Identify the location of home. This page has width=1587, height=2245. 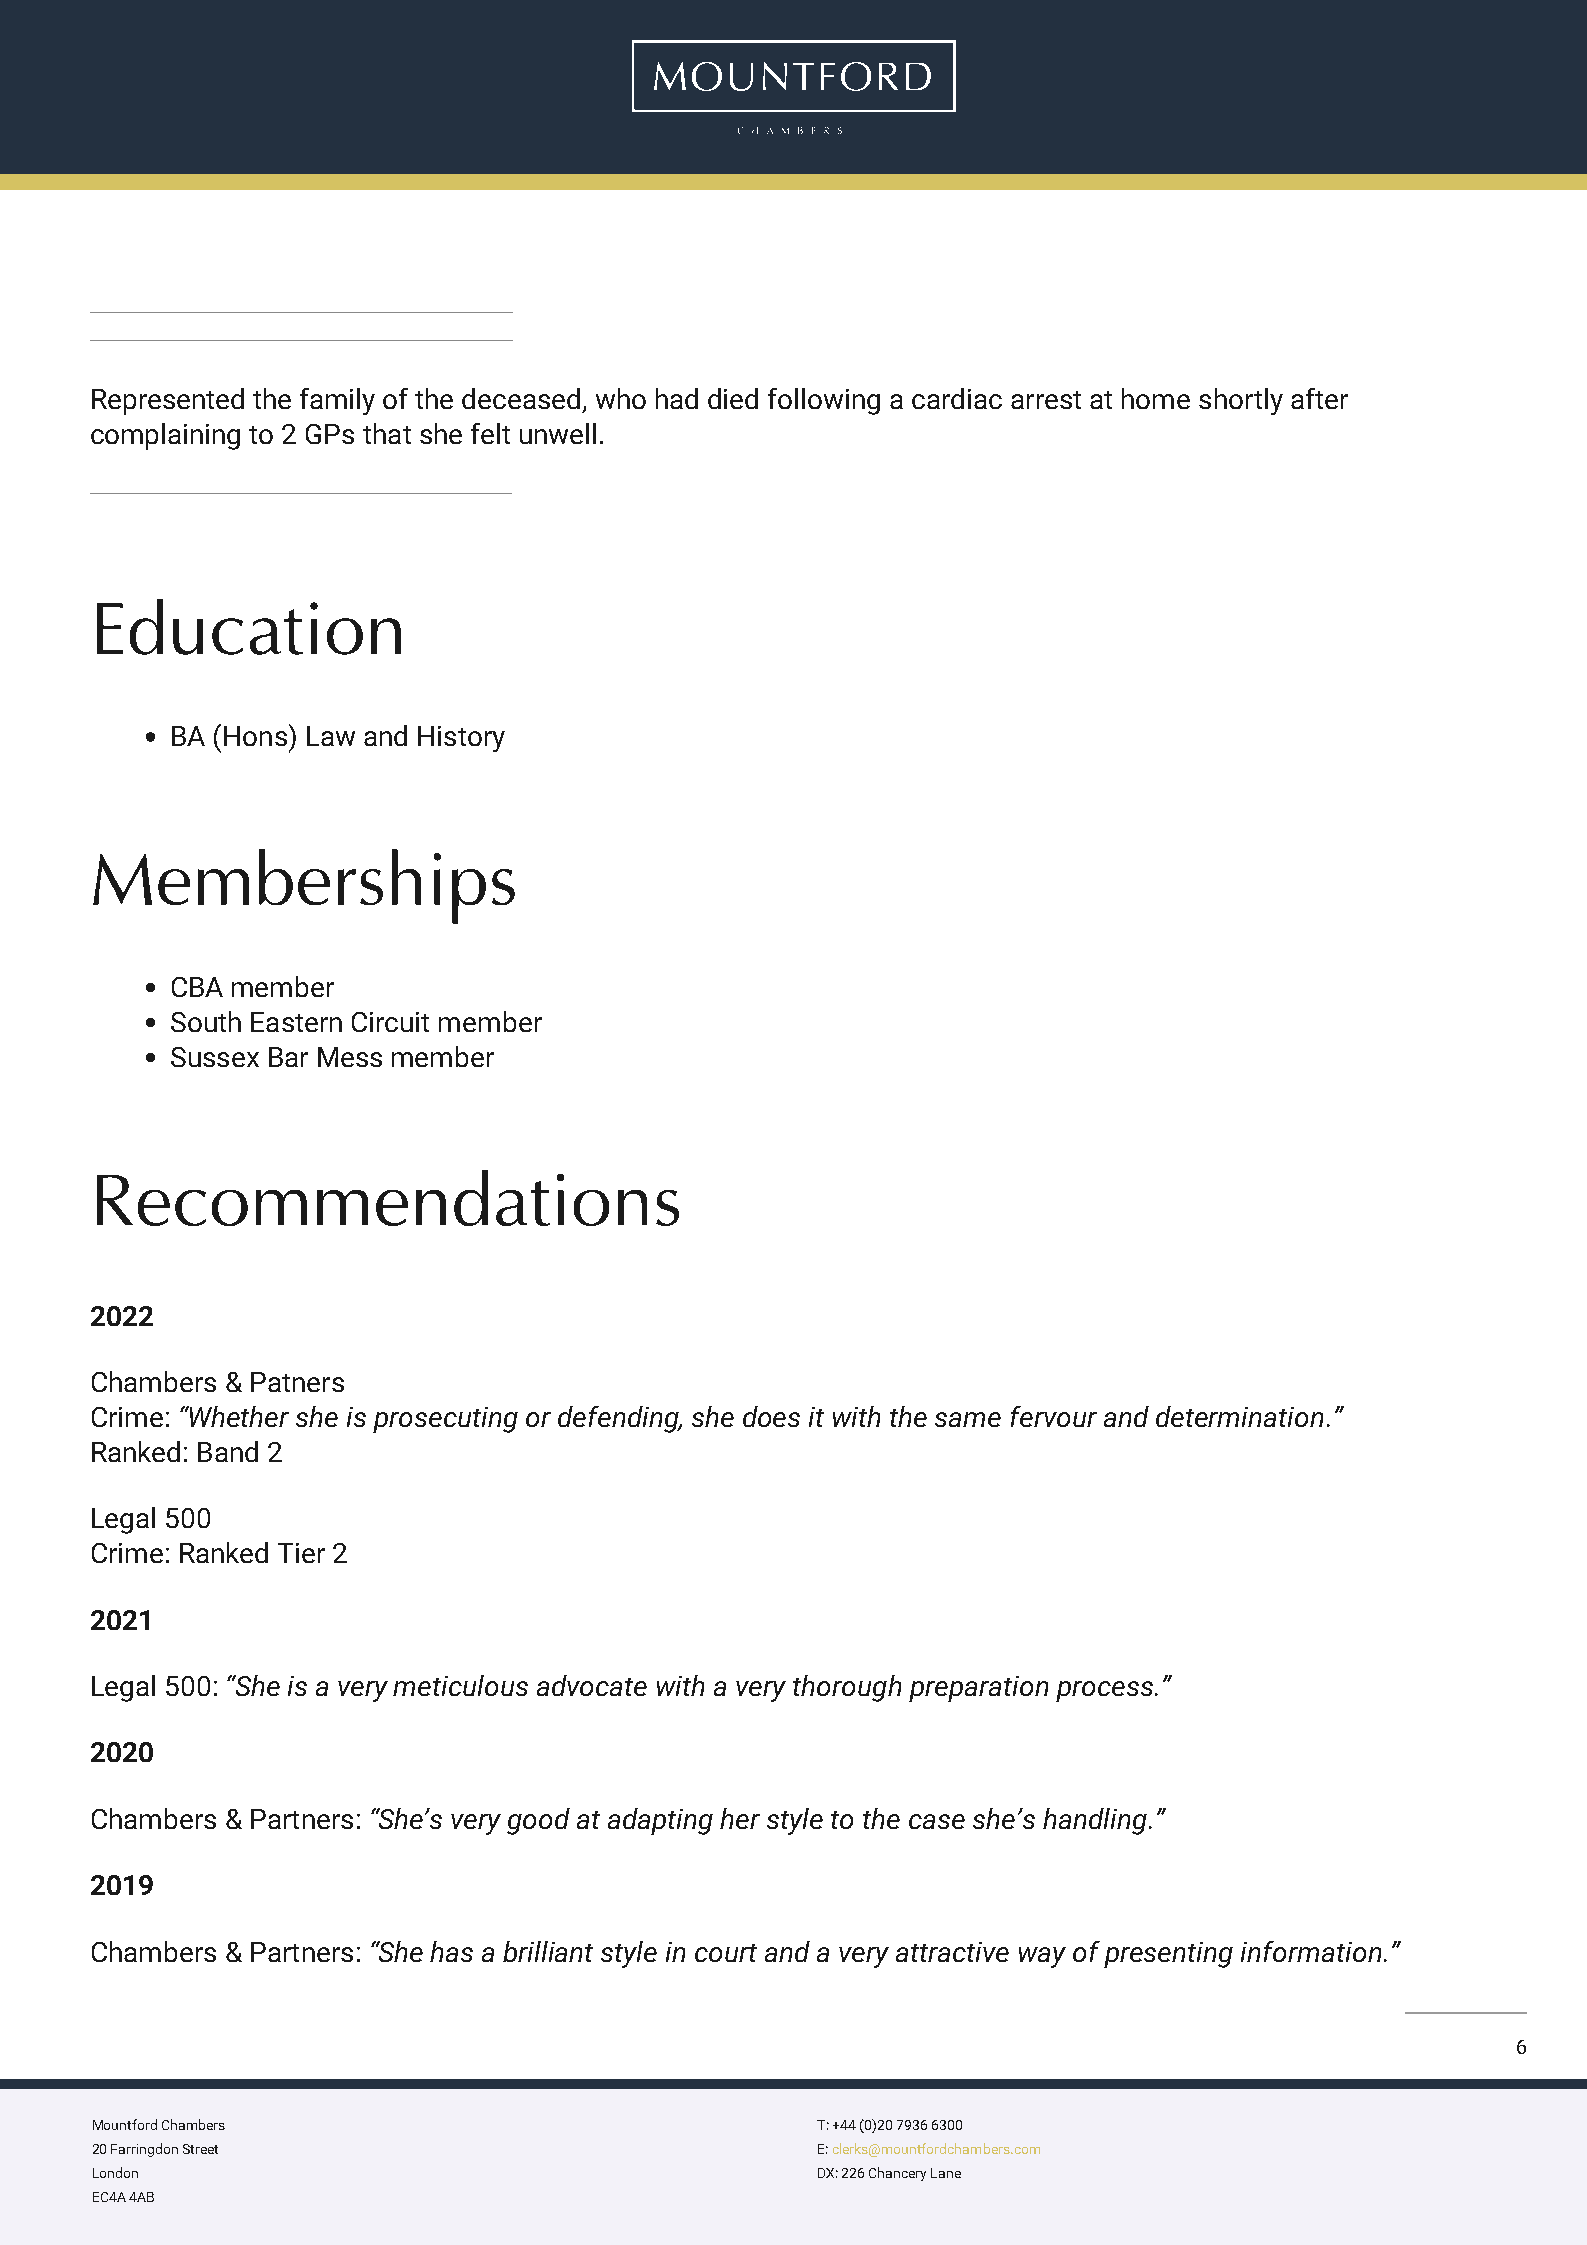
(1156, 398).
